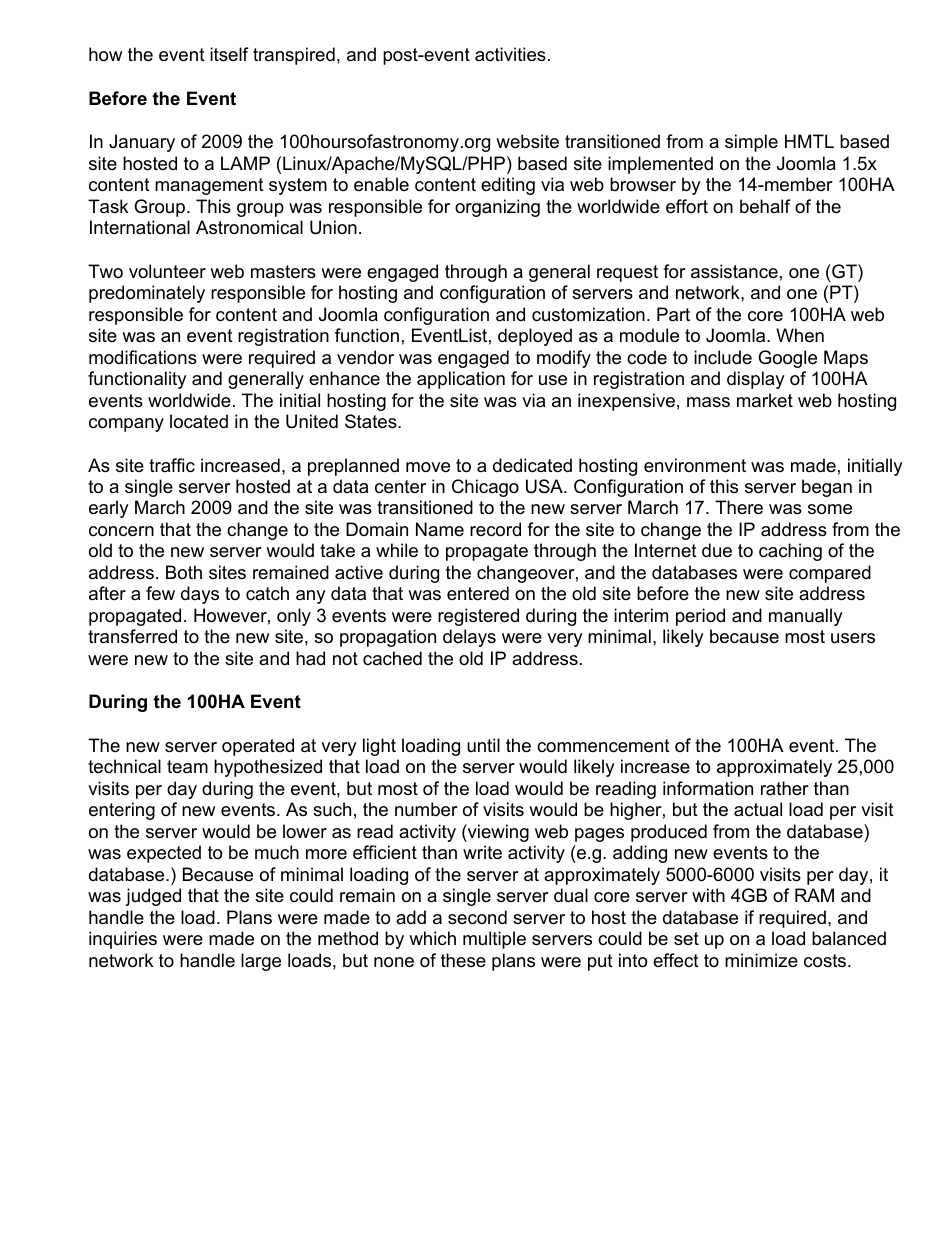 This screenshot has height=1233, width=952. Describe the element at coordinates (739, 507) in the screenshot. I see `There` at that location.
